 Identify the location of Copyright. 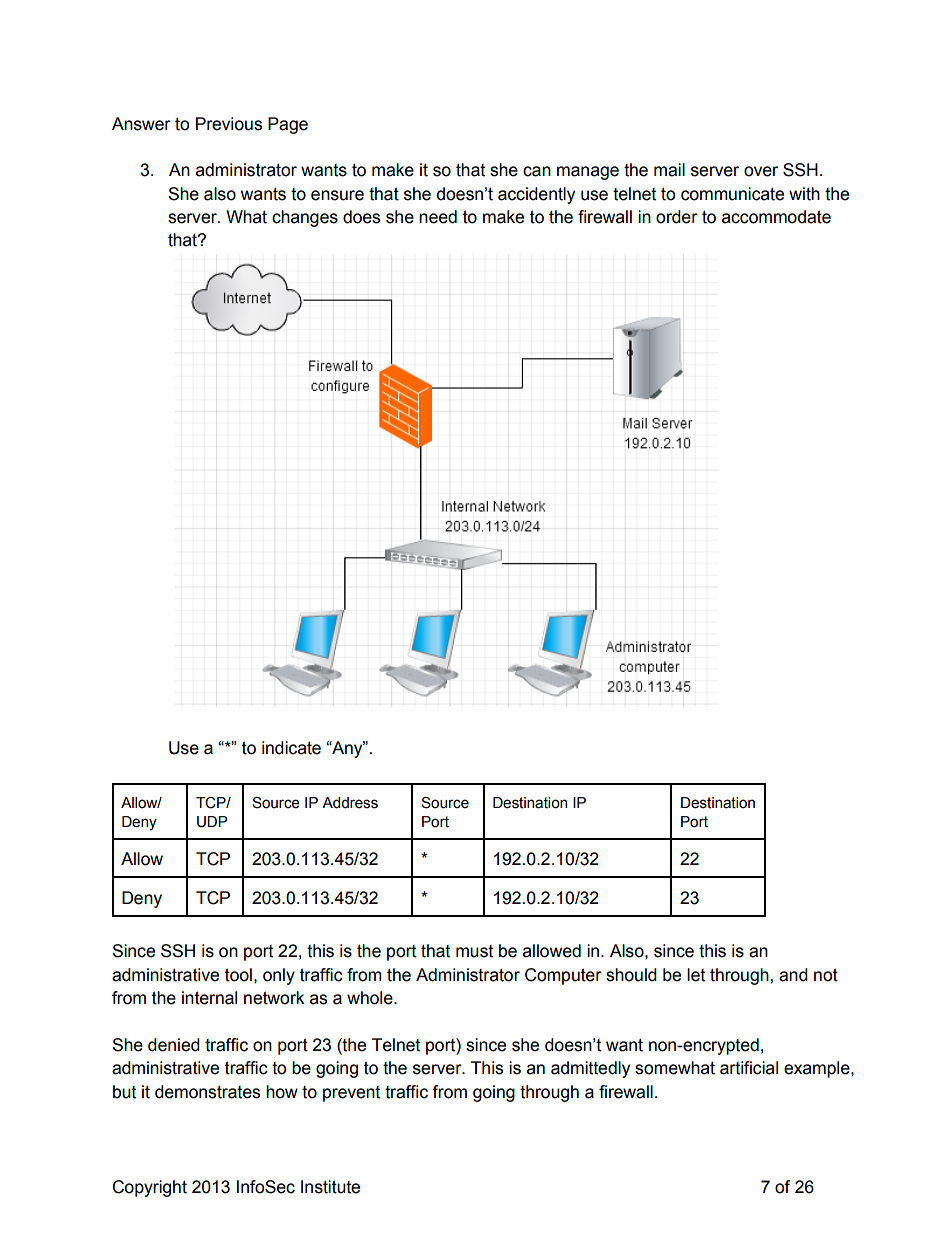
(149, 1188).
